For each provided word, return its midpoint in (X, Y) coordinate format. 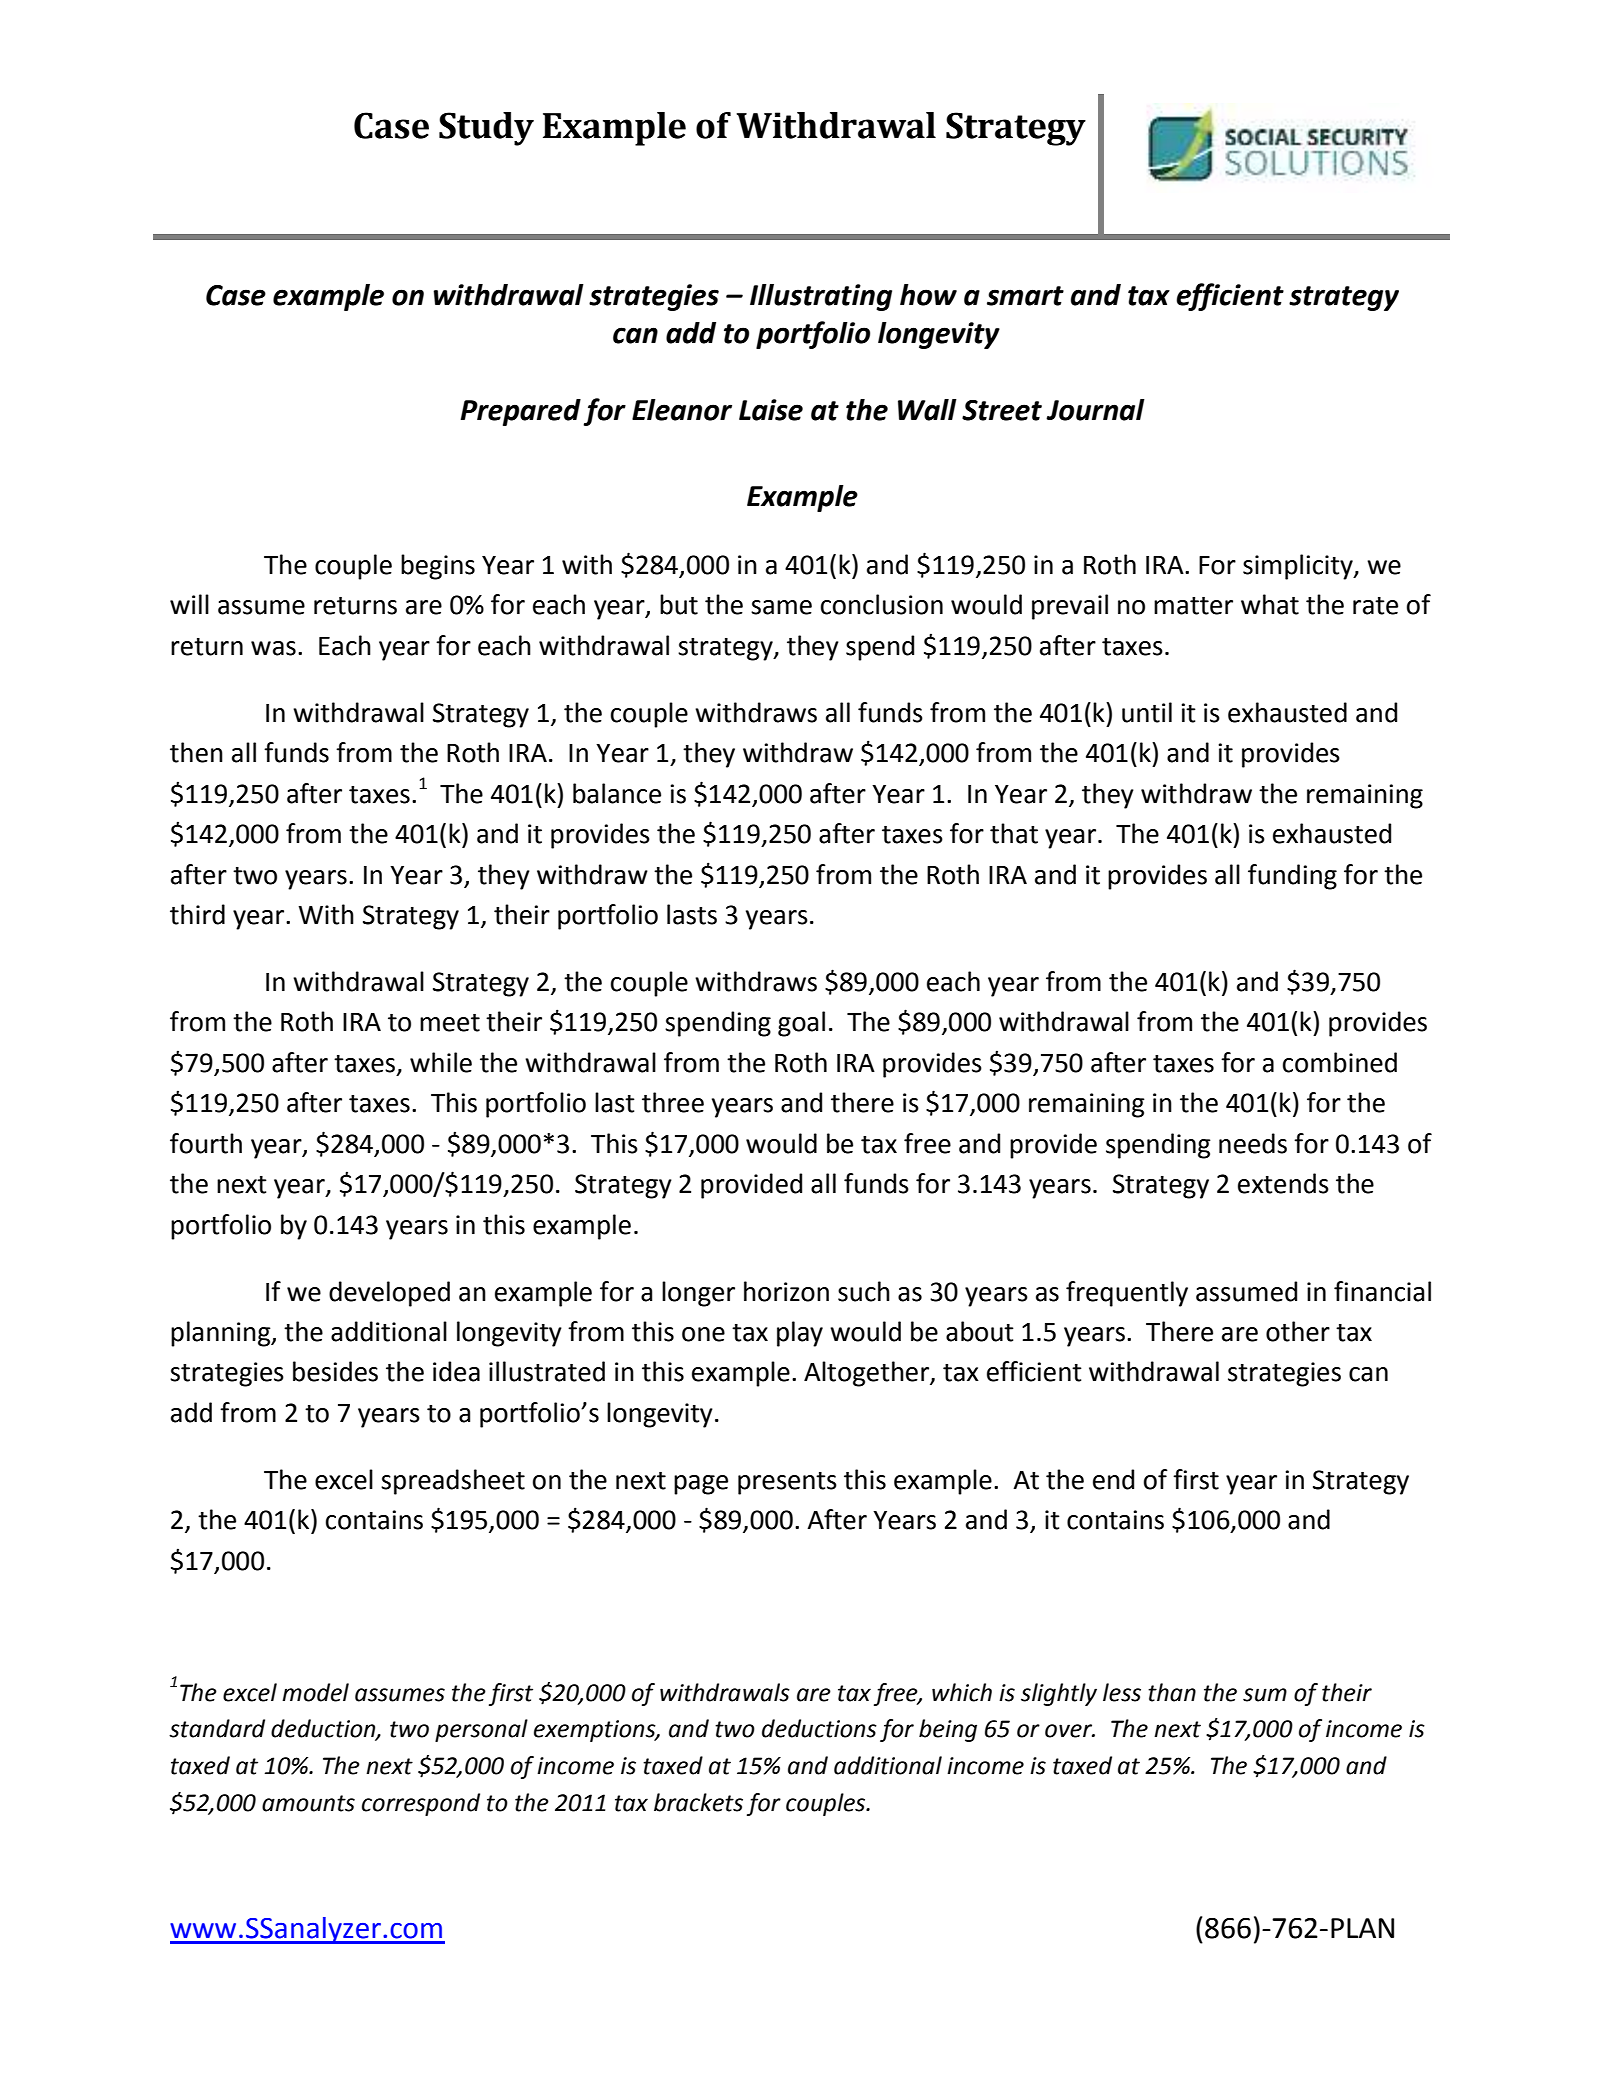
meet (450, 1023)
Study (486, 129)
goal (801, 1024)
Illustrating (821, 297)
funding (1292, 877)
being (948, 1730)
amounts (308, 1803)
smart (1025, 296)
